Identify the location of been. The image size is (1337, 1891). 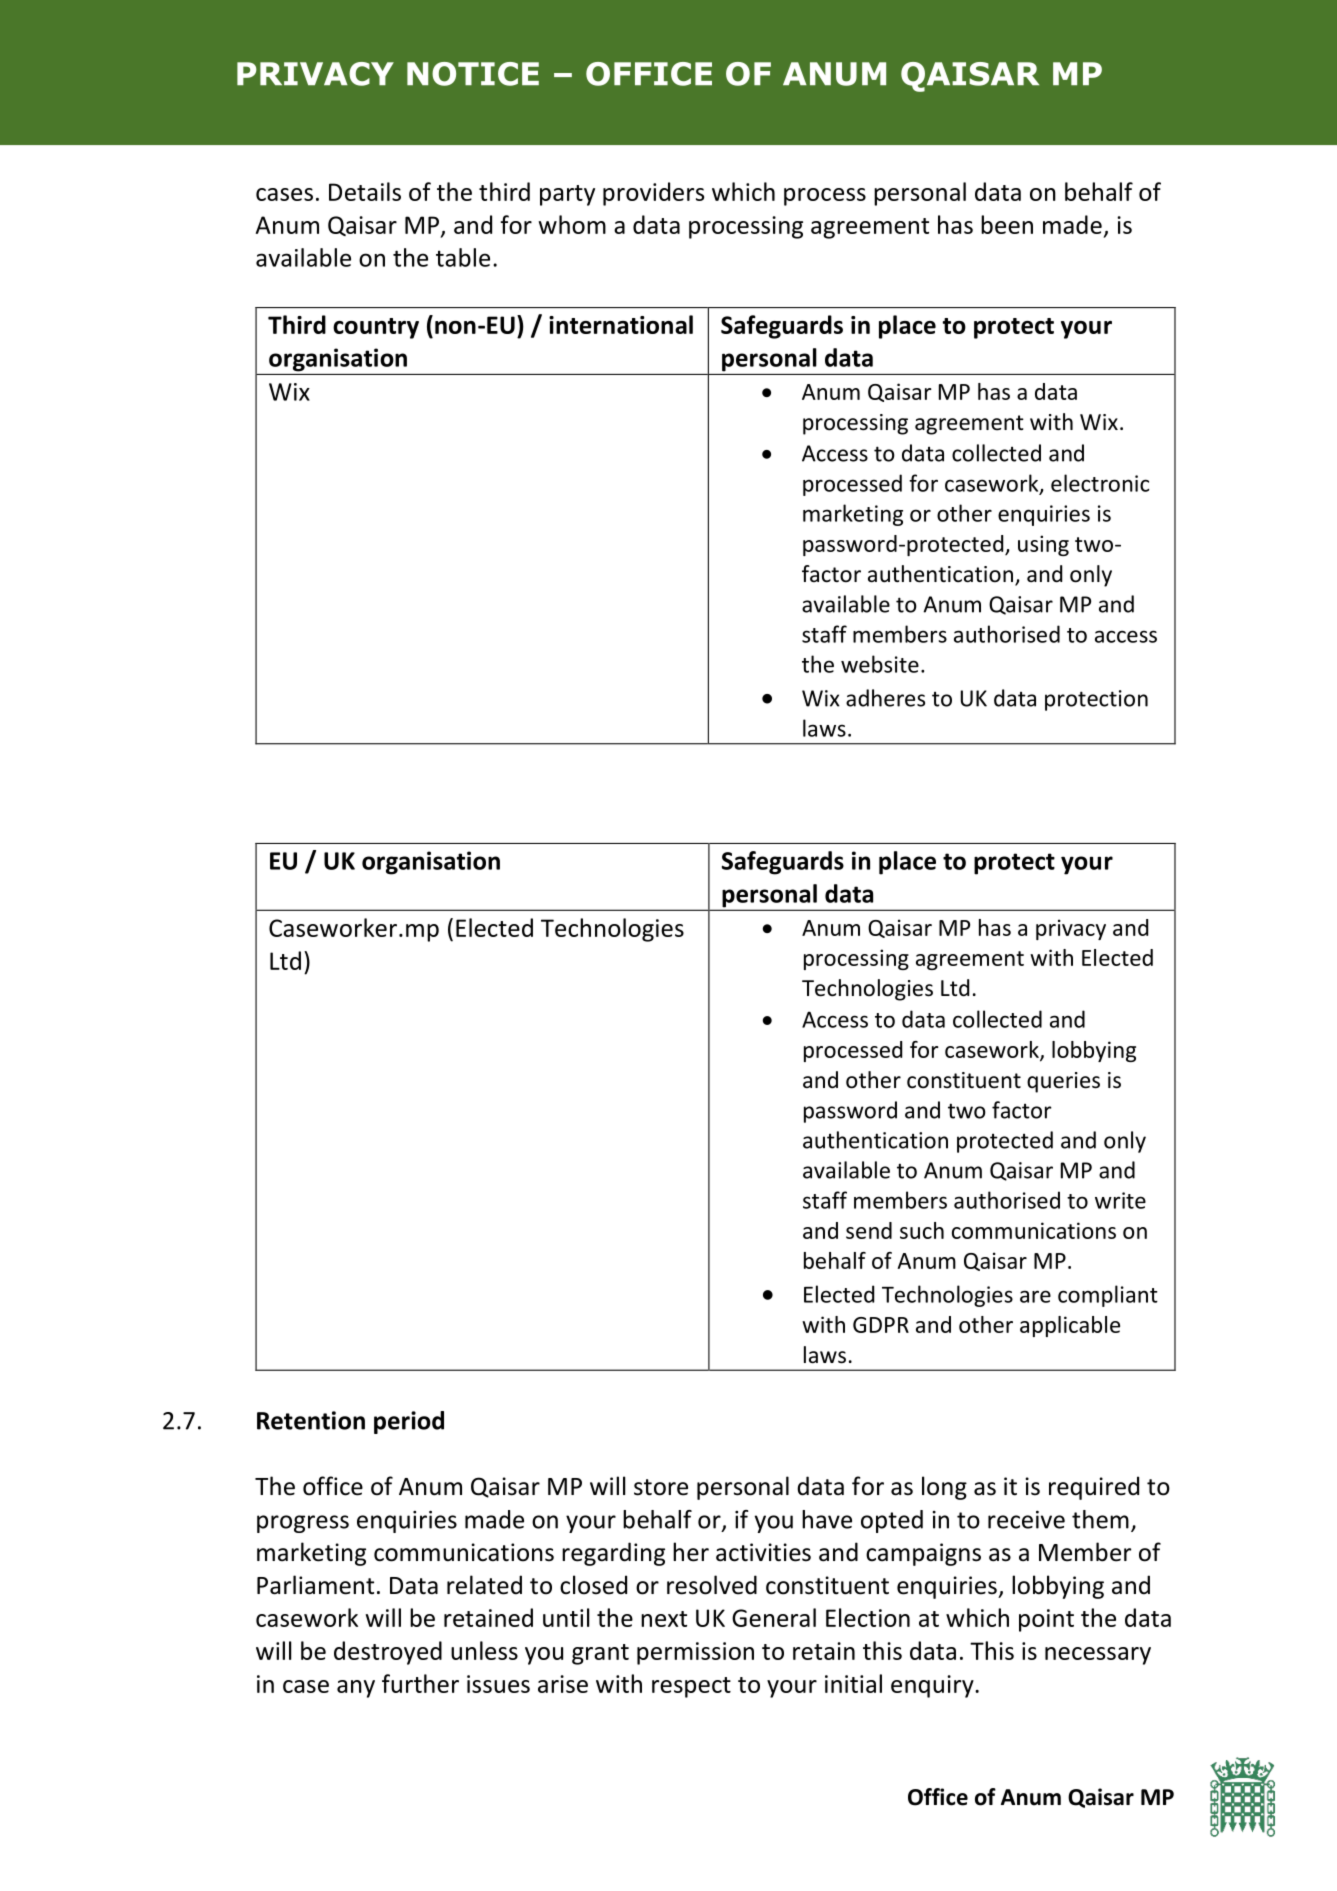
(1007, 224).
